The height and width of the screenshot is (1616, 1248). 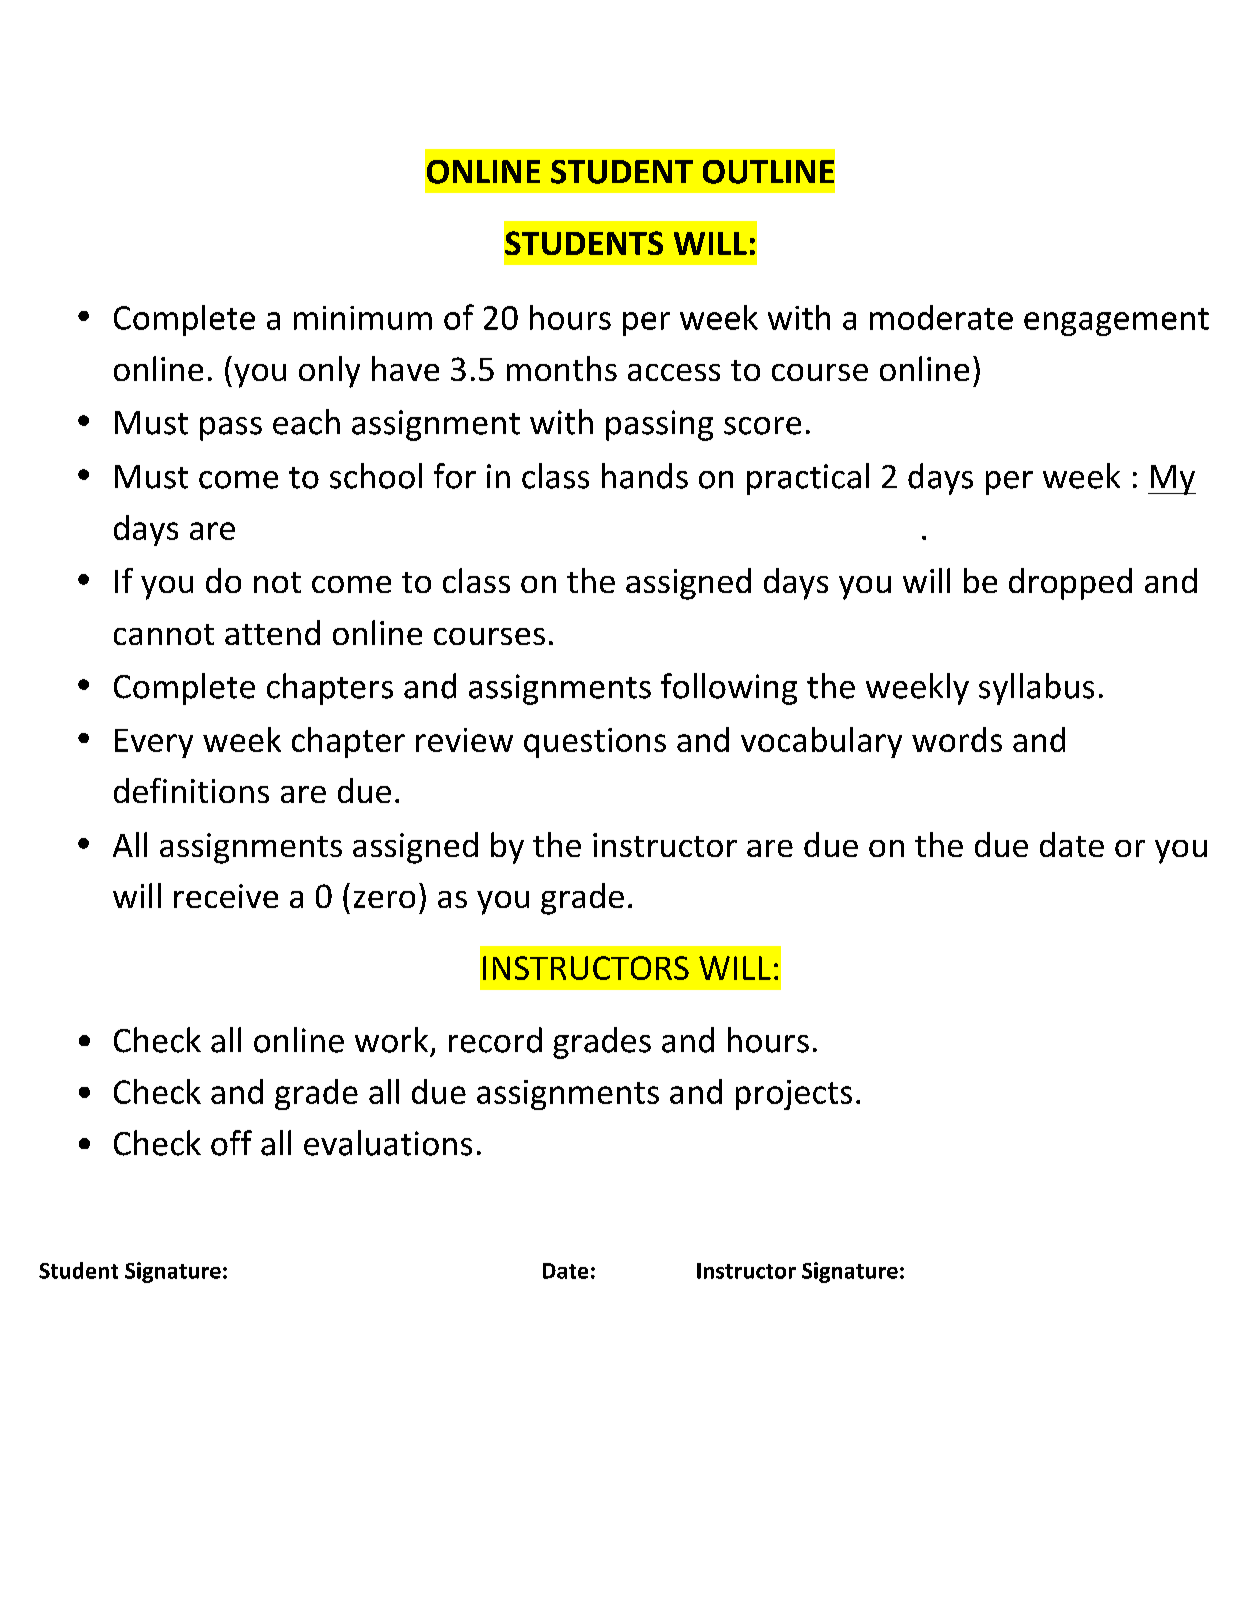 What do you see at coordinates (794, 1095) in the screenshot?
I see `projects` at bounding box center [794, 1095].
